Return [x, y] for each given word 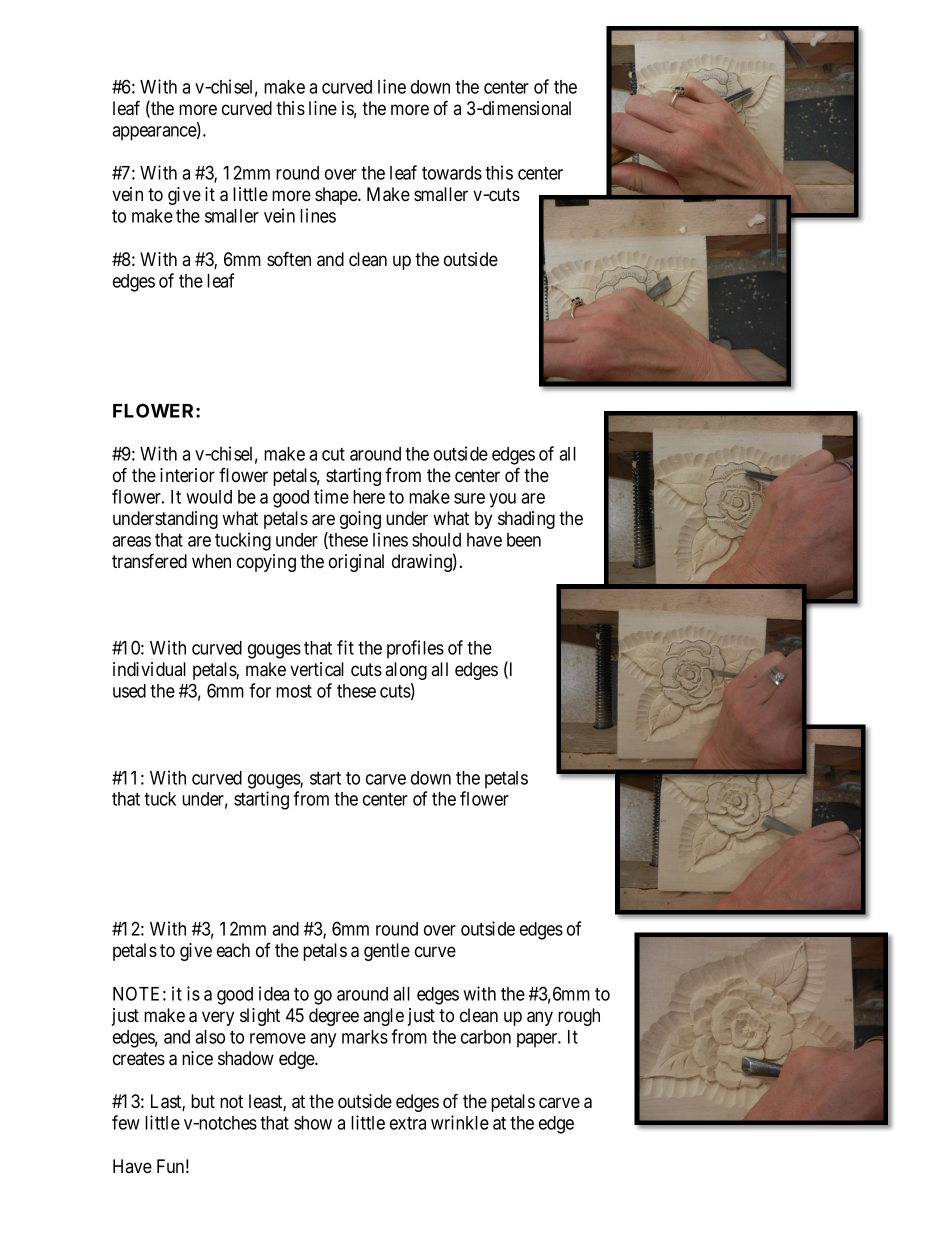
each [233, 950]
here [369, 497]
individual [149, 669]
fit [345, 647]
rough [579, 1017]
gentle [387, 952]
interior [187, 475]
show [313, 1123]
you [502, 500]
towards [452, 173]
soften [289, 259]
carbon [486, 1037]
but [203, 1101]
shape [337, 196]
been [524, 540]
